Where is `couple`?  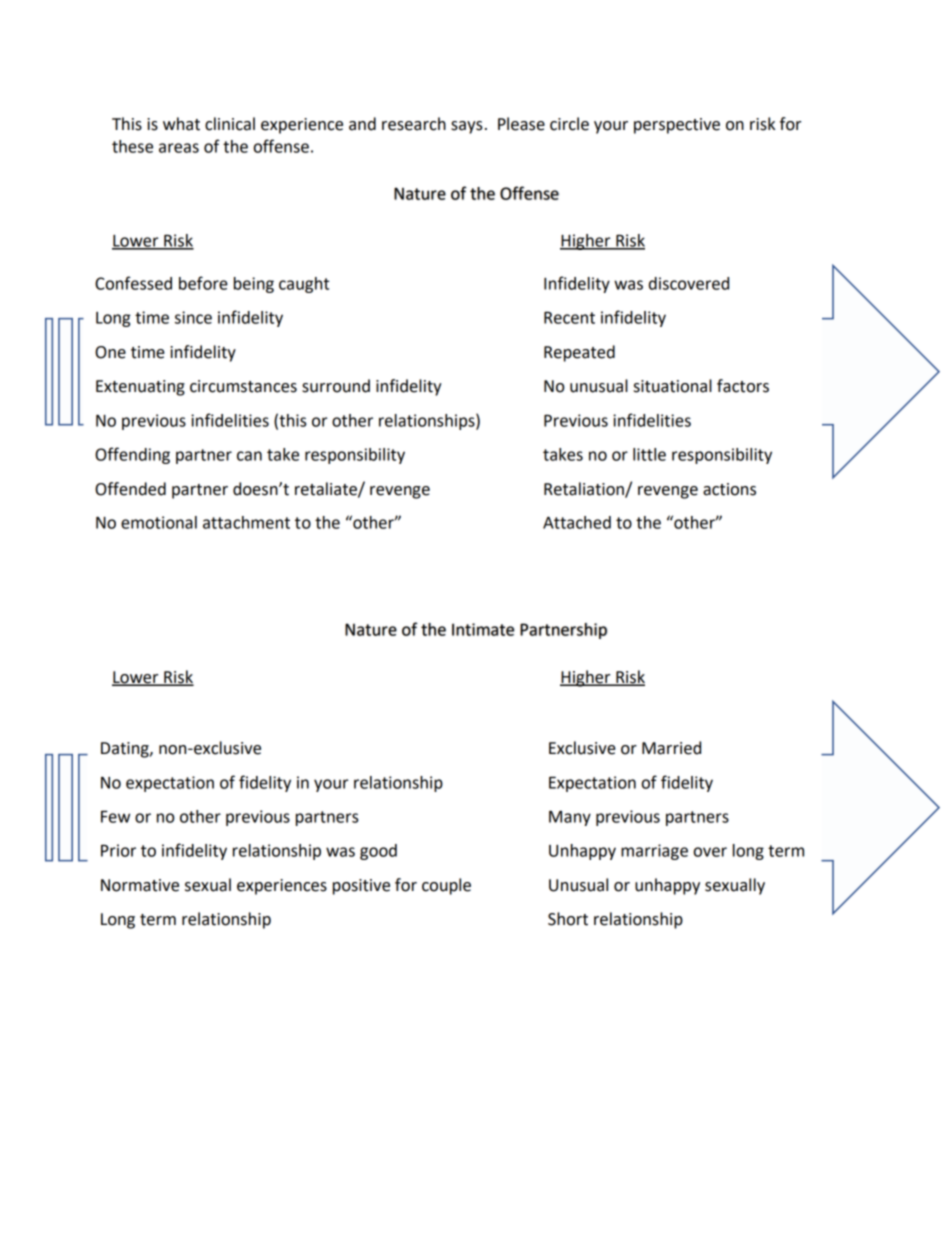 couple is located at coordinates (446, 886).
